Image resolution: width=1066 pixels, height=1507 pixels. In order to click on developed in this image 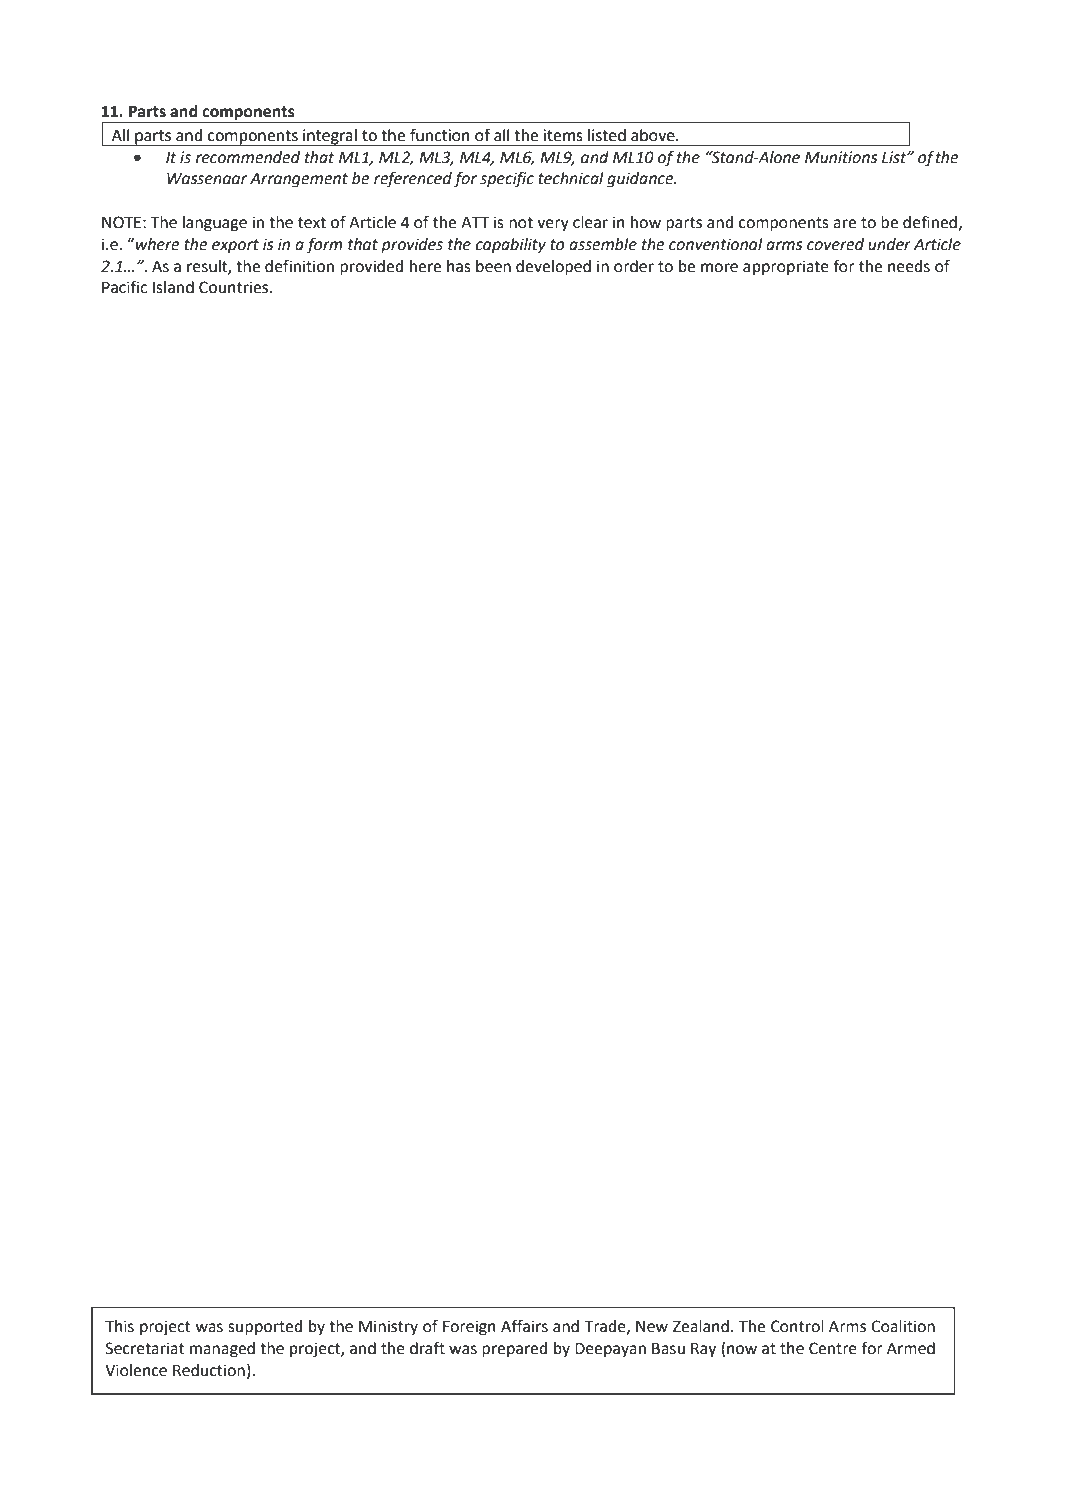, I will do `click(553, 268)`.
